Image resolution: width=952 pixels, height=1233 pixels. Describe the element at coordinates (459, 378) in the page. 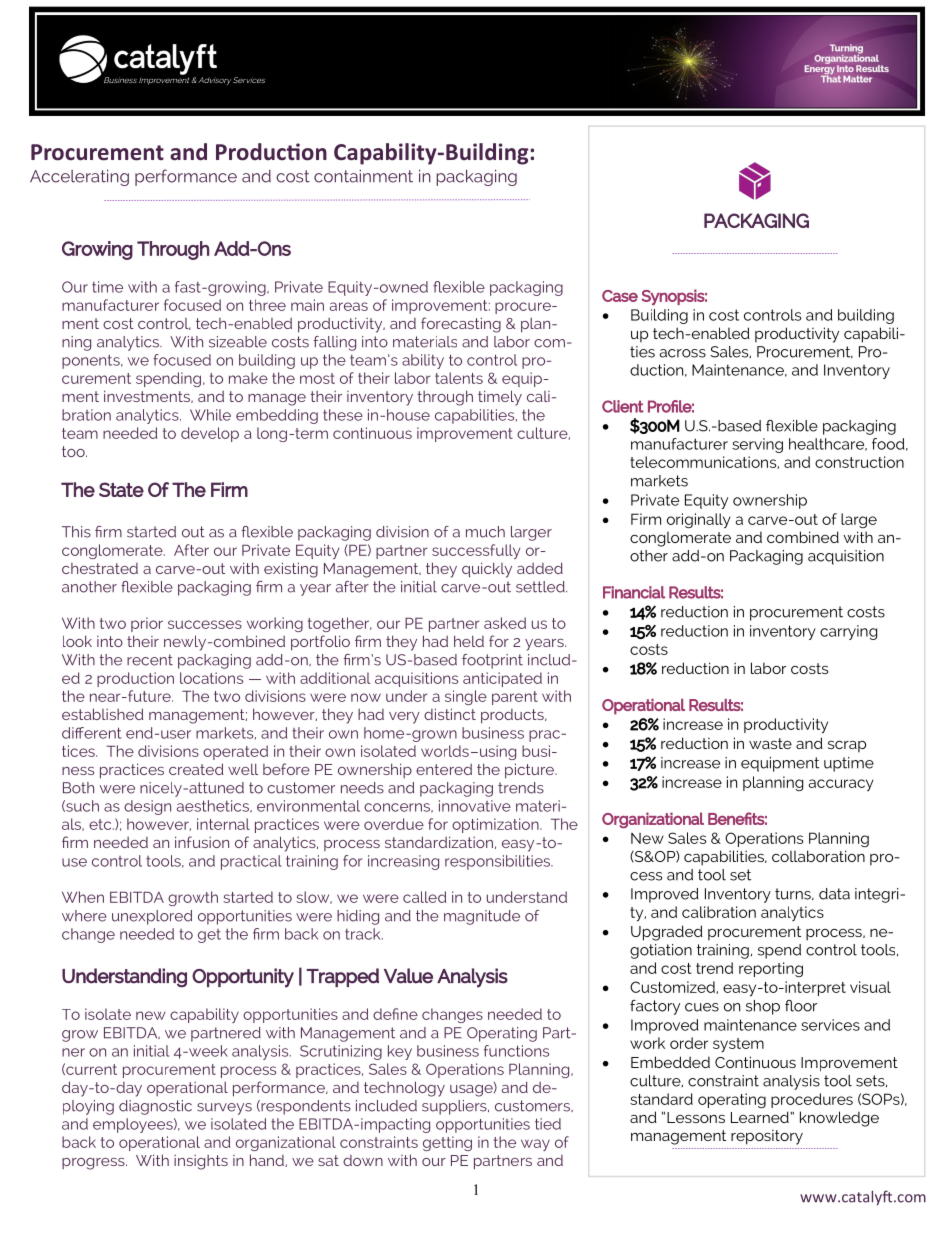

I see `talents` at that location.
